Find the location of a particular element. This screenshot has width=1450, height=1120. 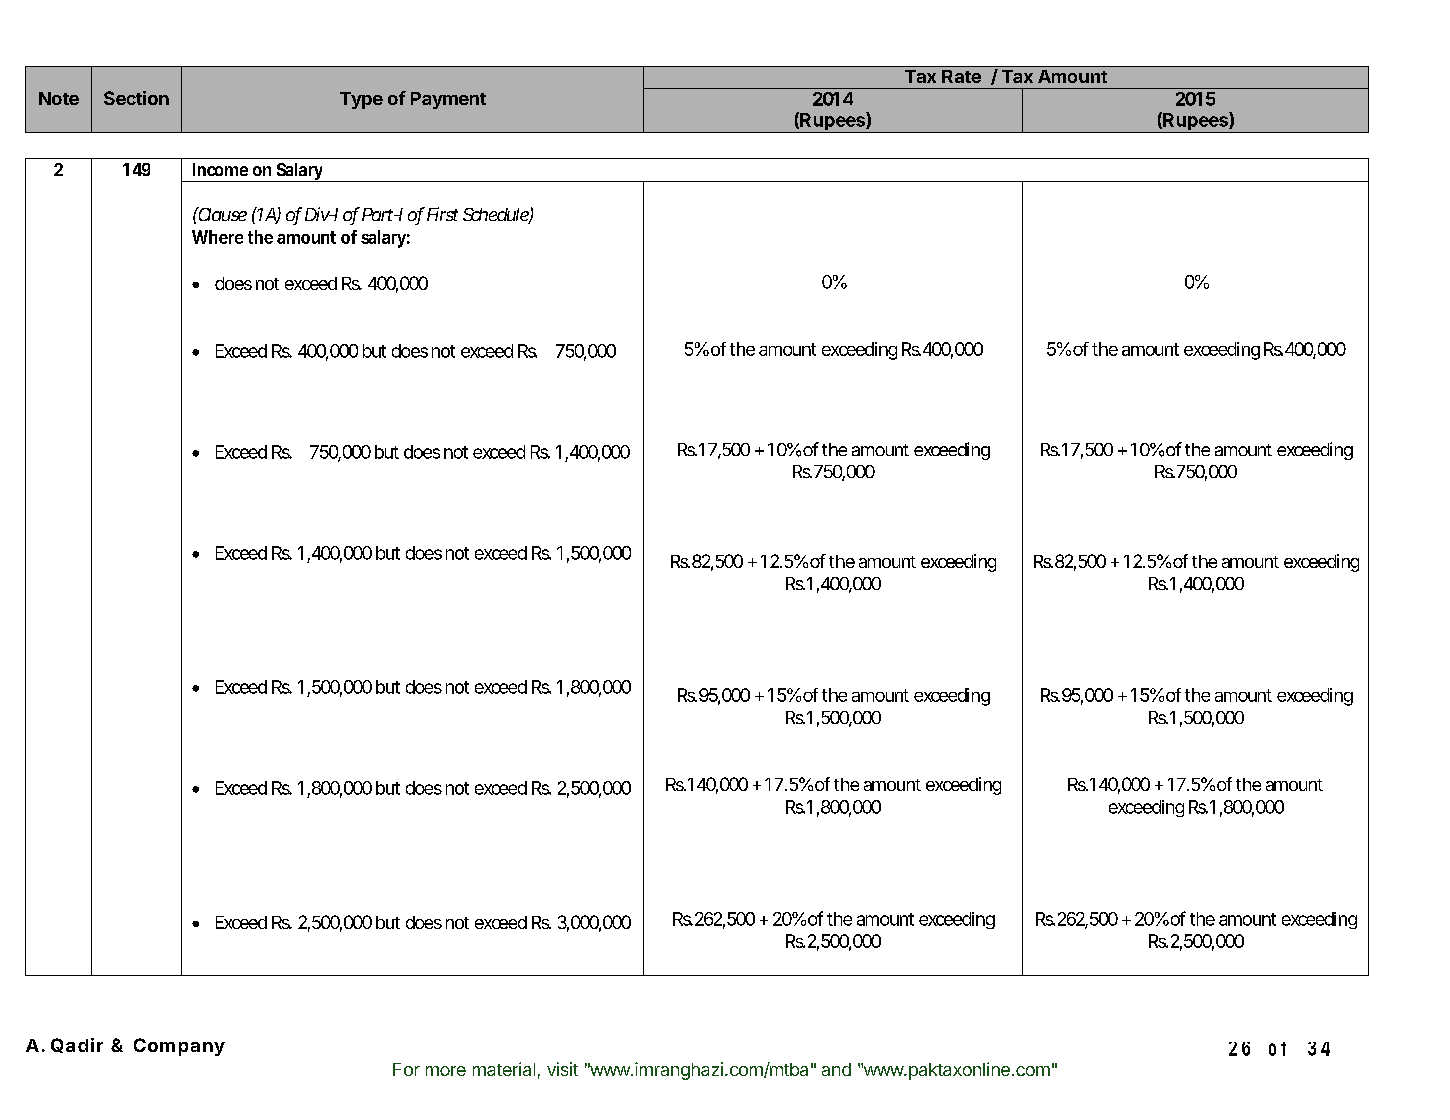

Section is located at coordinates (136, 98).
